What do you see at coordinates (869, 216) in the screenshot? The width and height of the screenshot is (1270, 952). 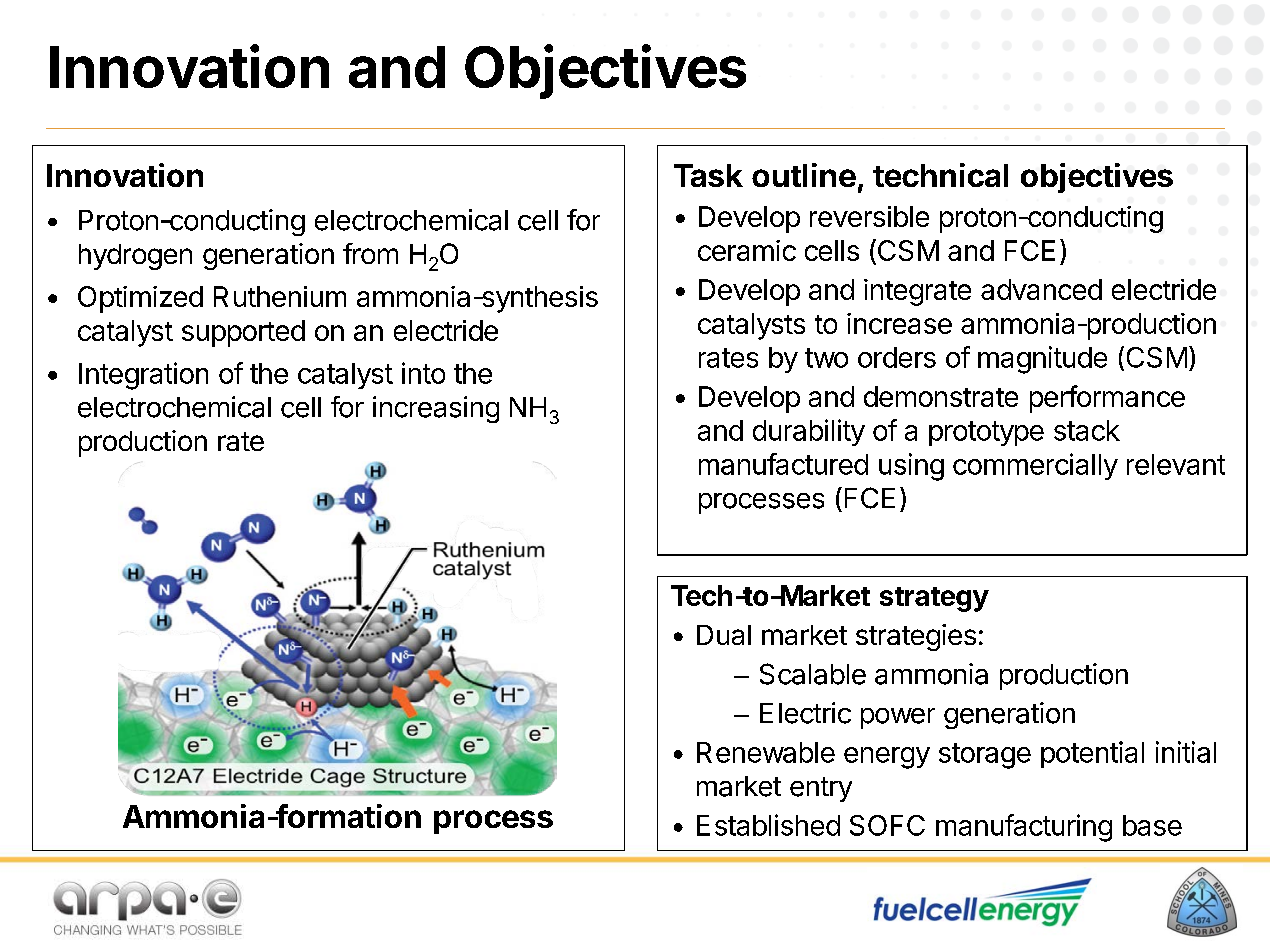 I see `reversible` at bounding box center [869, 216].
